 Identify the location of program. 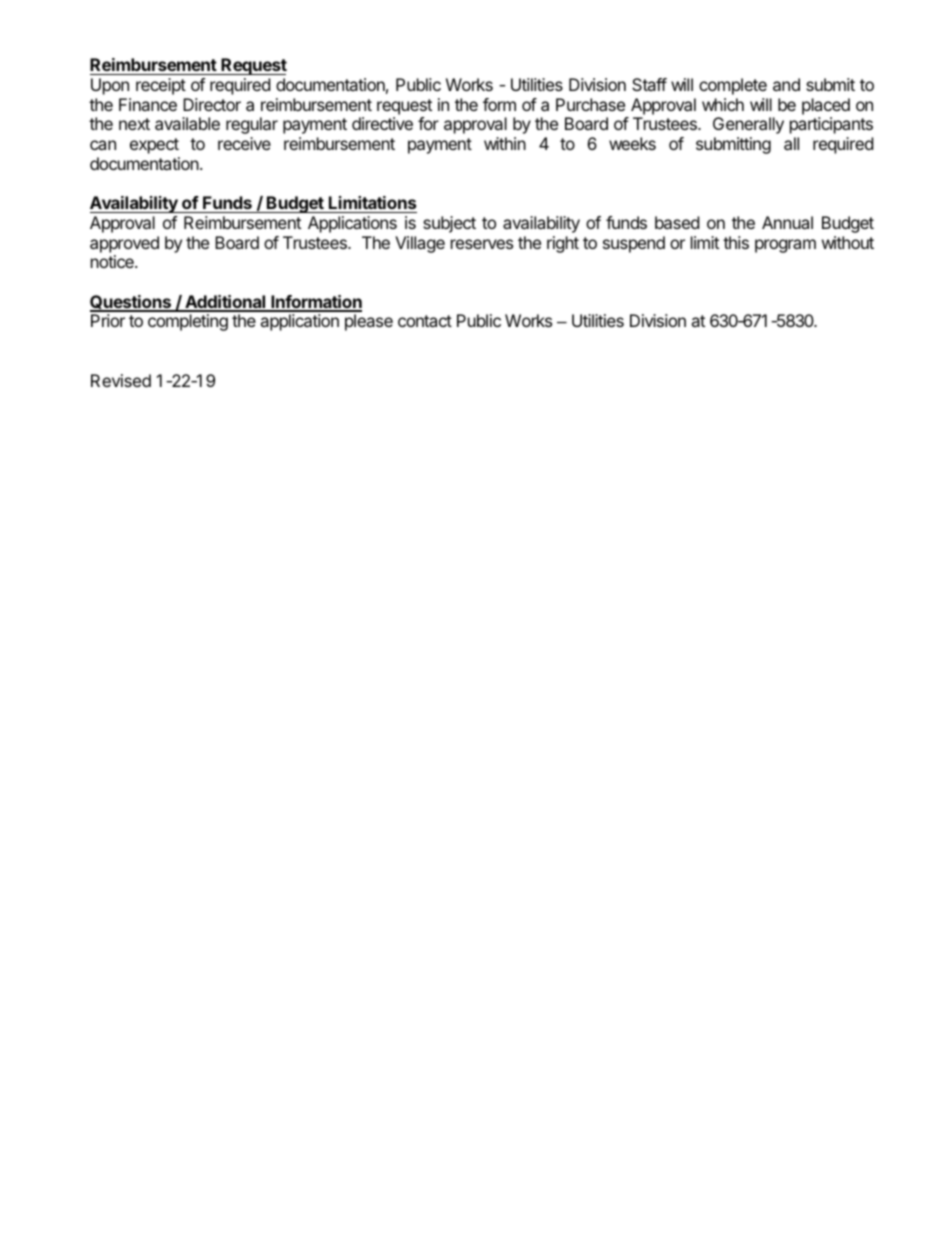
(785, 246).
